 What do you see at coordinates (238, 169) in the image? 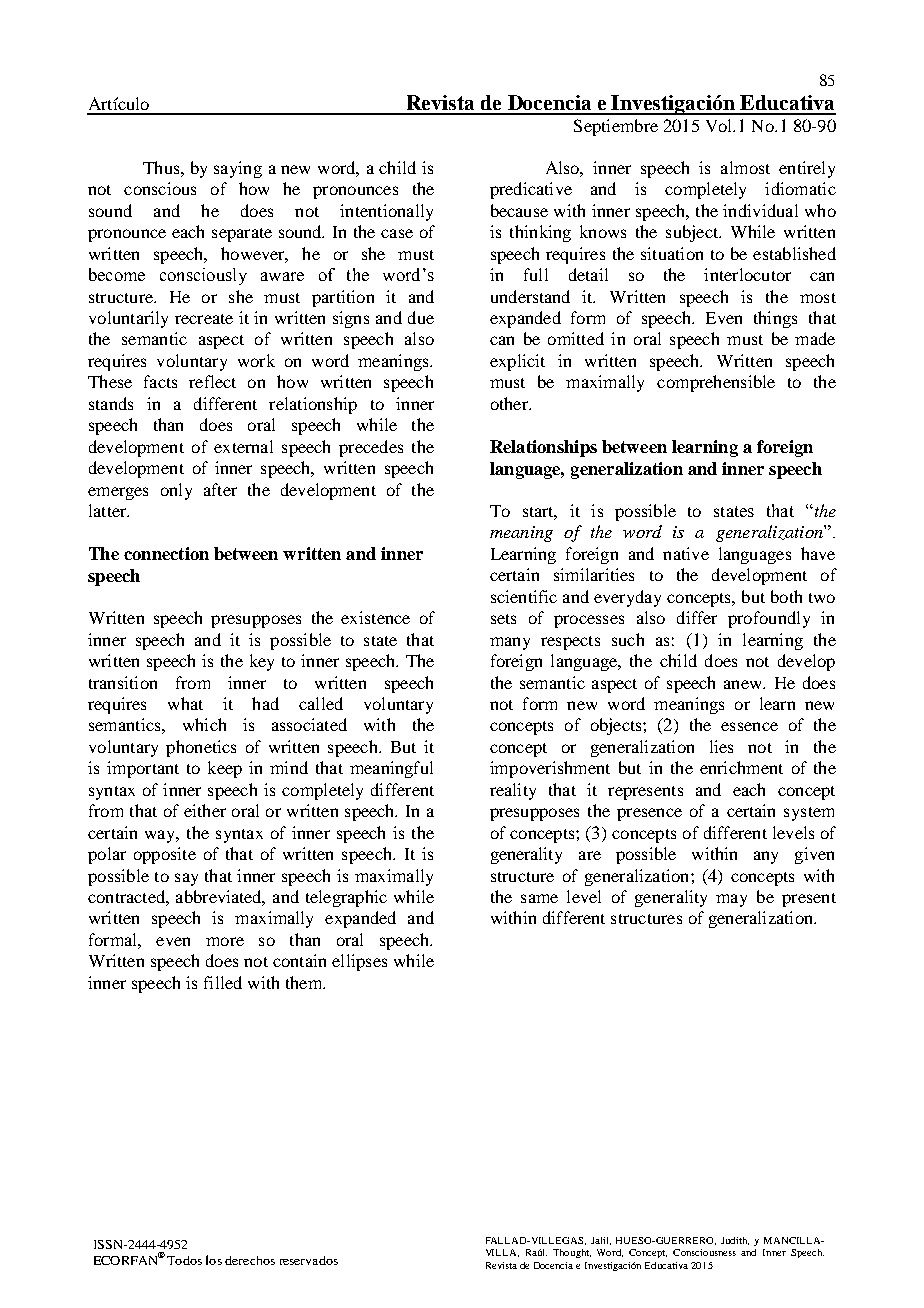
I see `saying` at bounding box center [238, 169].
